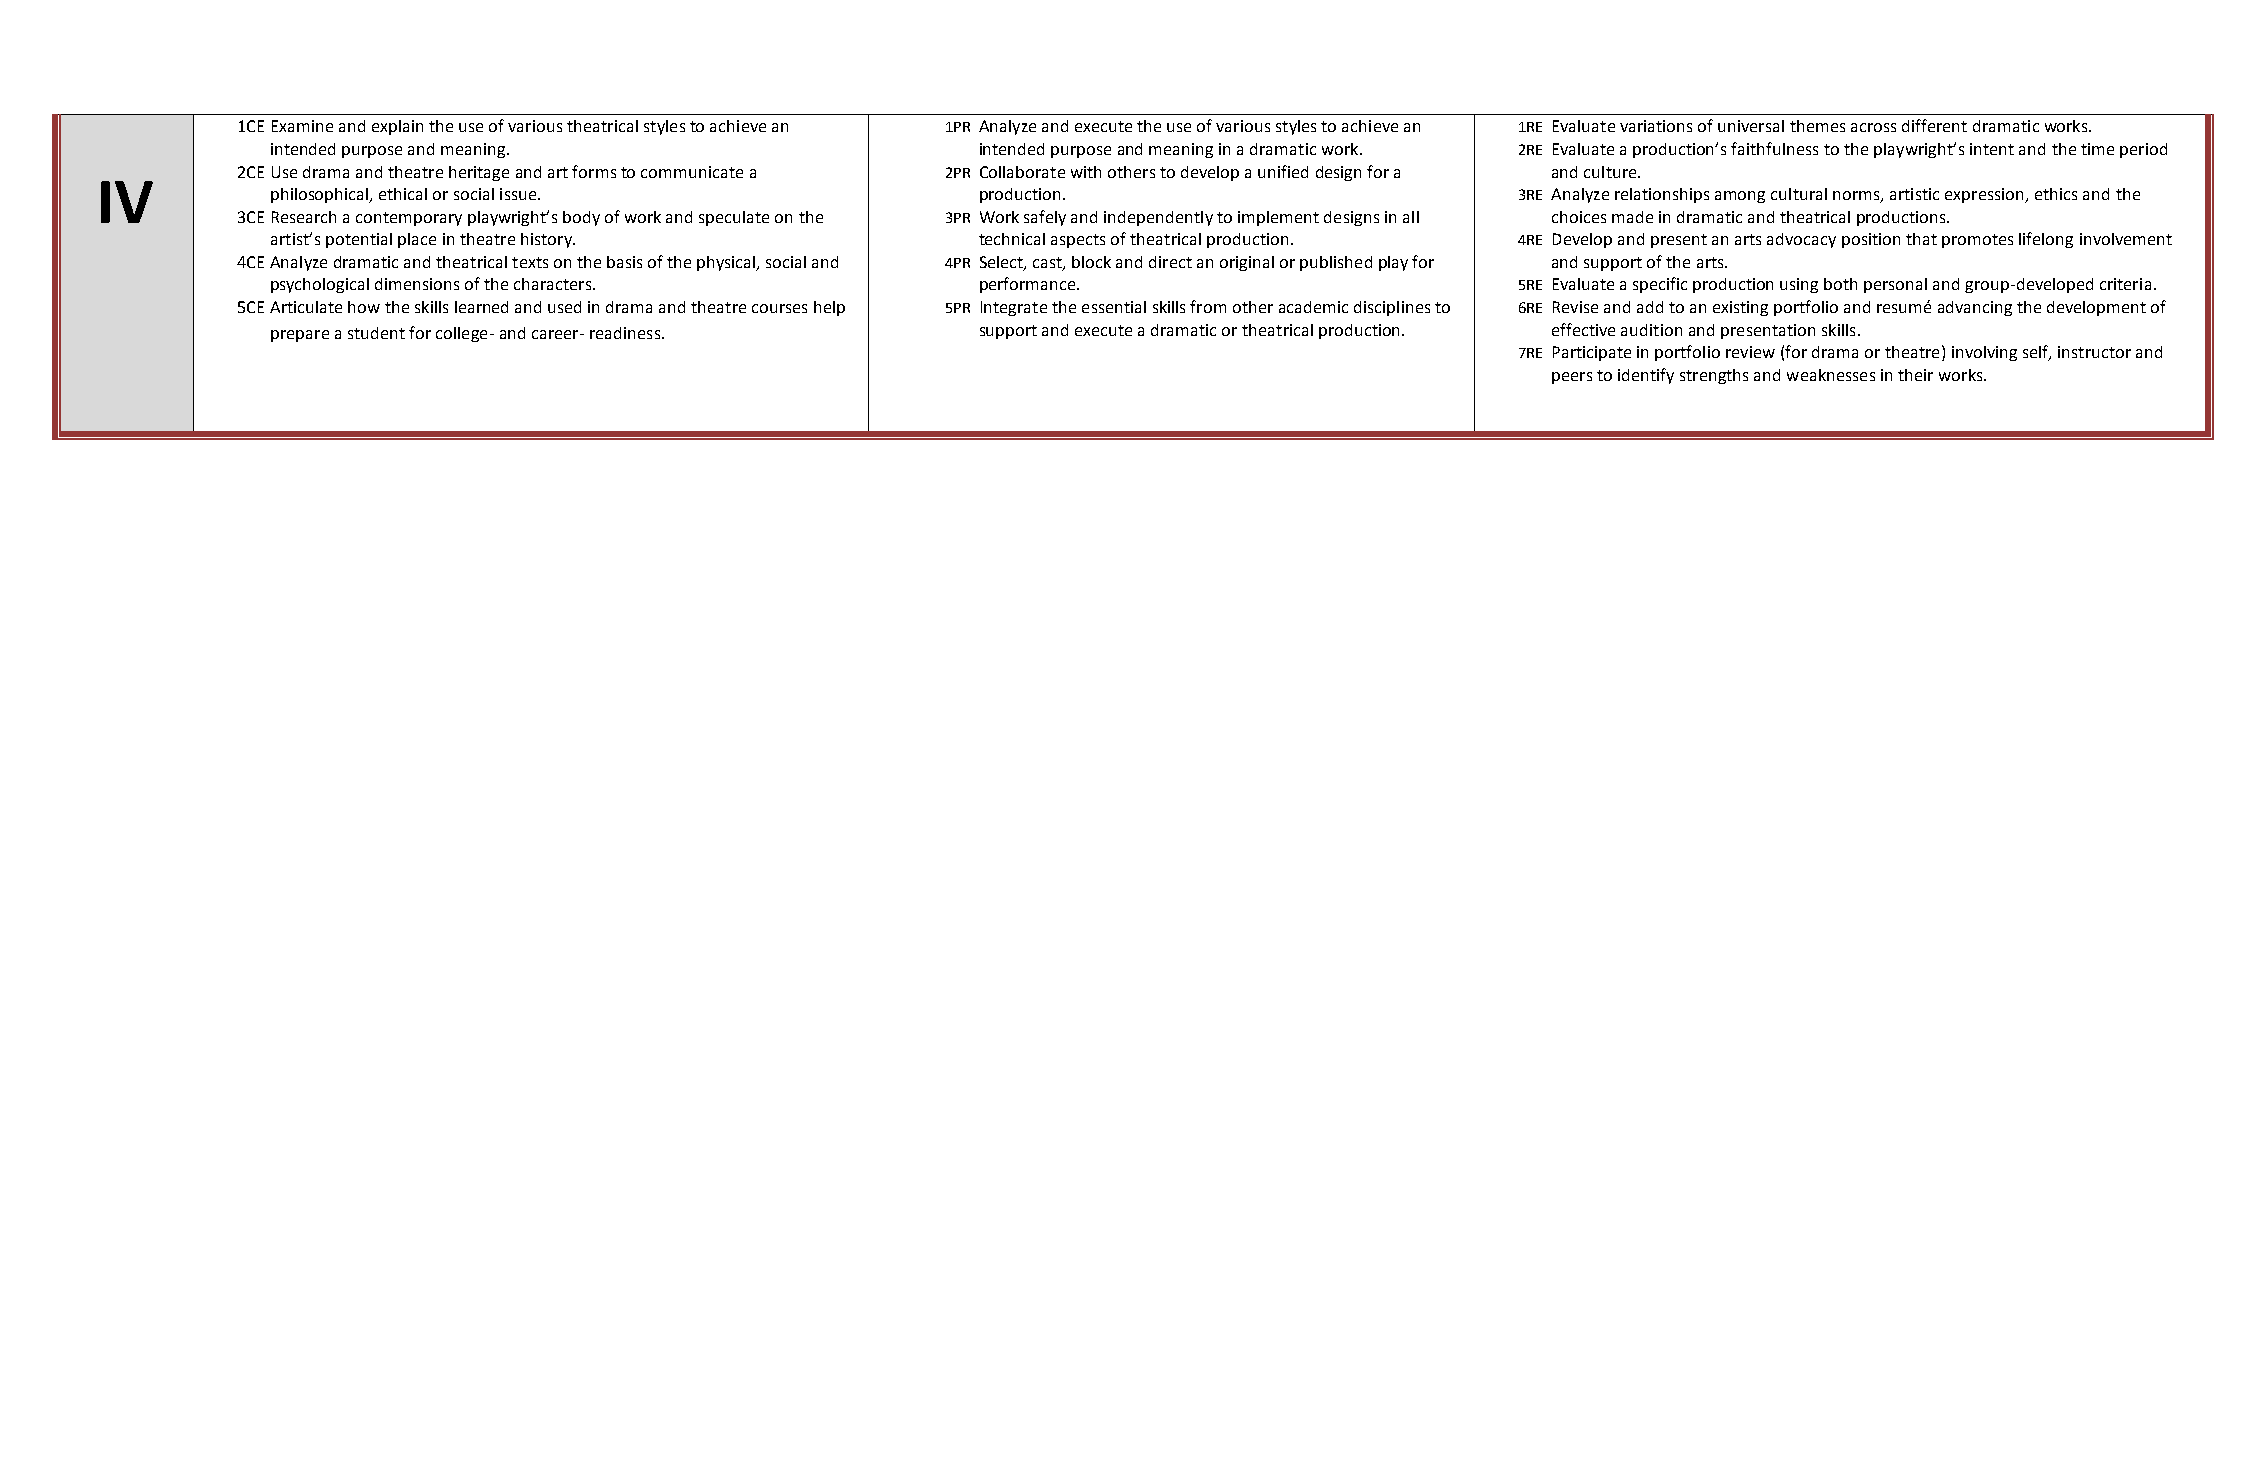 This screenshot has height=1466, width=2266. What do you see at coordinates (581, 218) in the screenshot?
I see `body` at bounding box center [581, 218].
